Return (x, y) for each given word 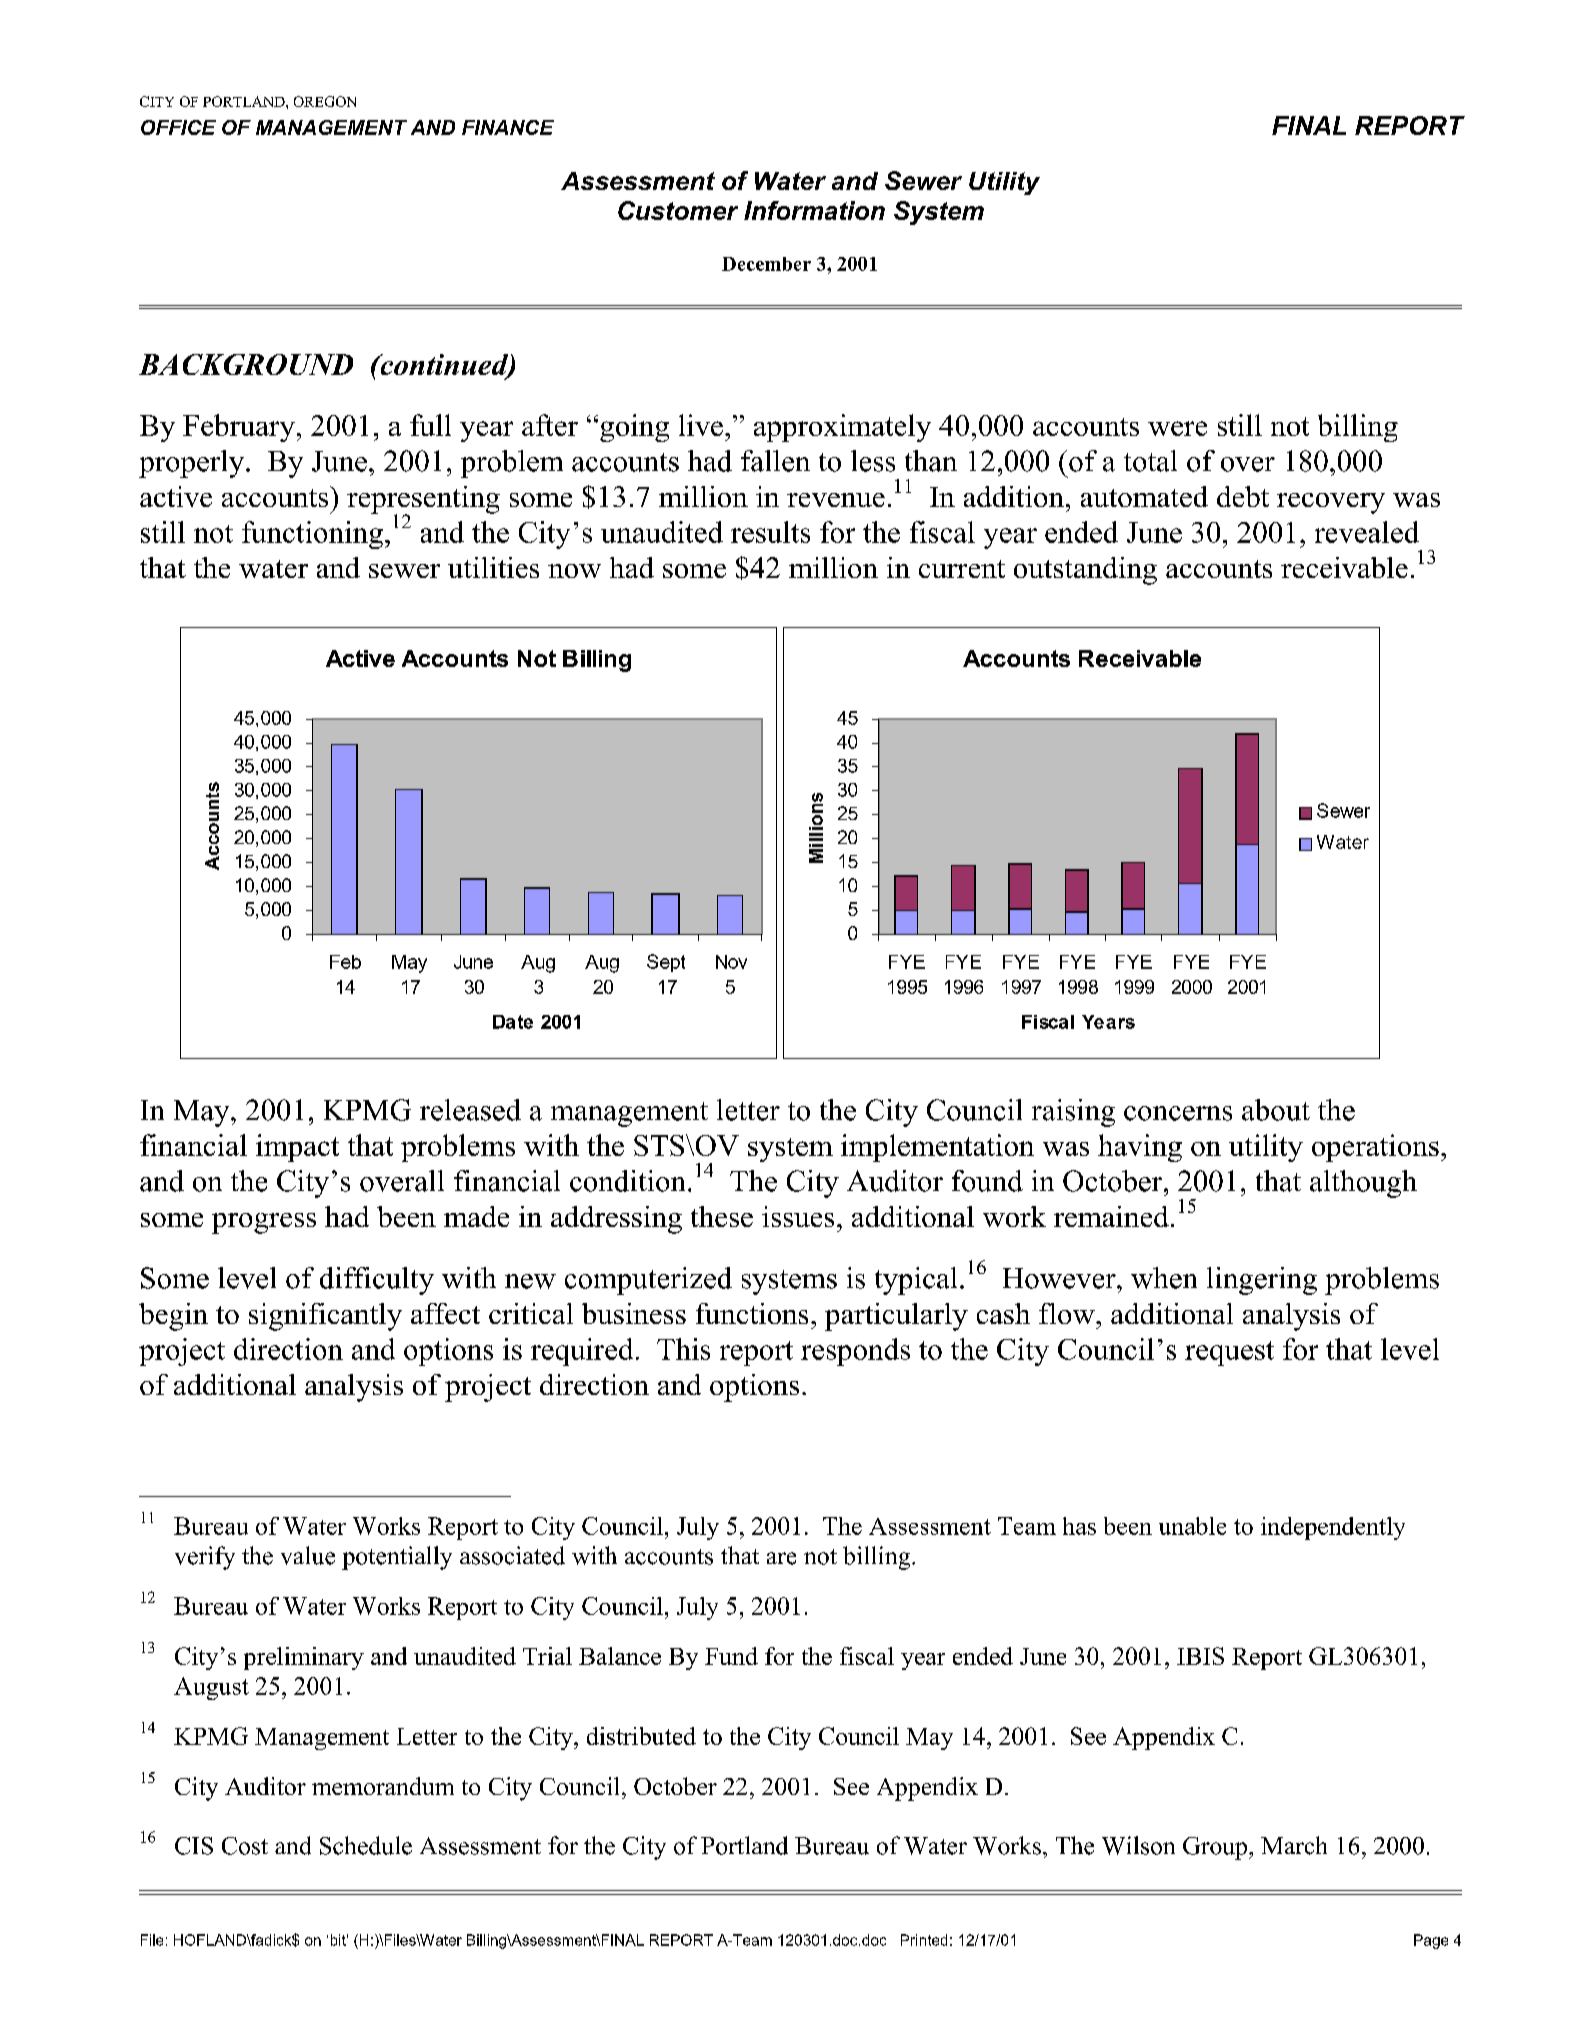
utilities (493, 567)
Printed (924, 1940)
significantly (325, 1317)
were (1177, 428)
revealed (1367, 532)
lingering (1262, 1281)
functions (752, 1313)
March (1294, 1845)
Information (814, 210)
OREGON (325, 101)
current (962, 569)
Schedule (366, 1845)
